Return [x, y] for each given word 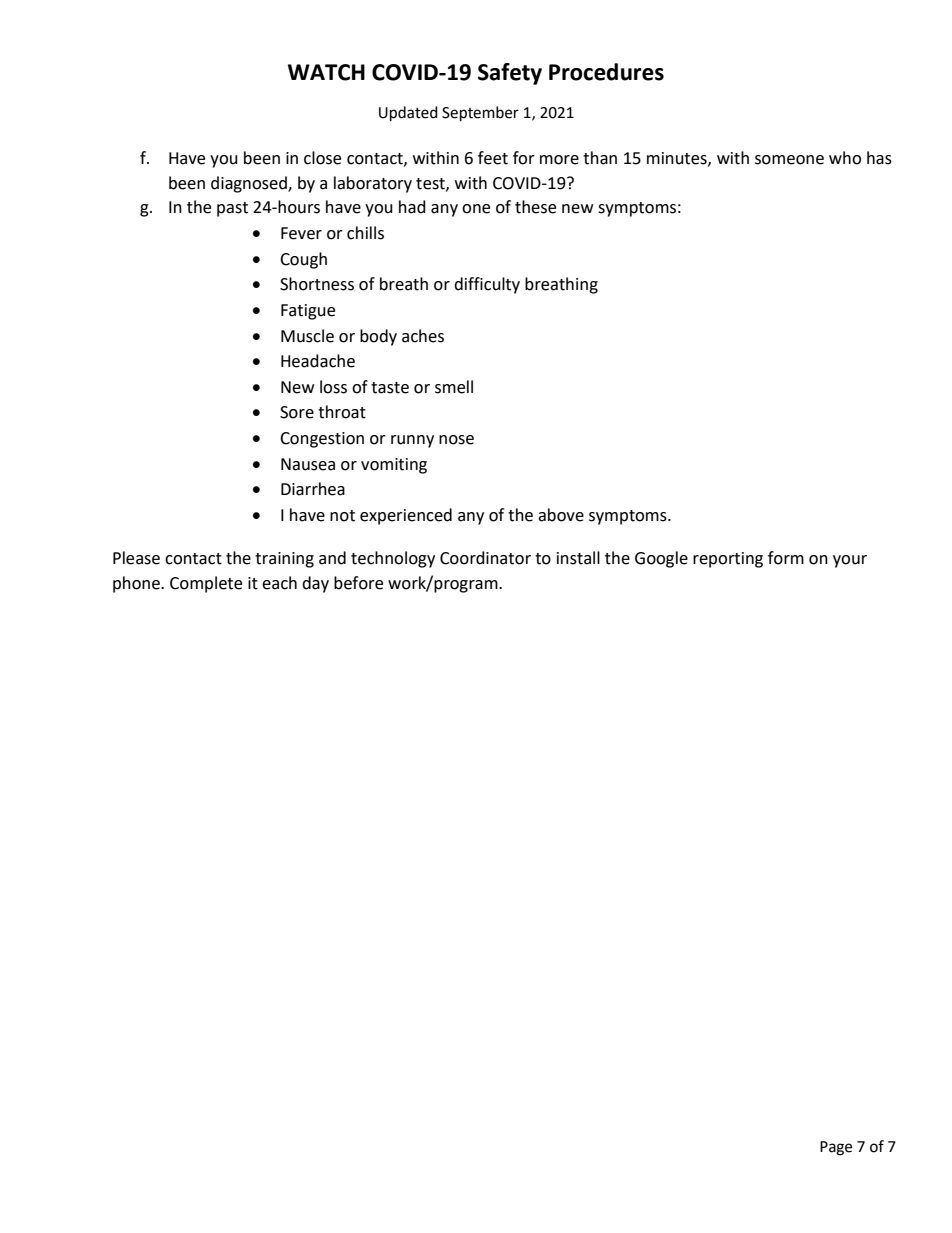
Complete [206, 584]
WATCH [326, 72]
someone [789, 160]
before [358, 583]
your [850, 561]
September [480, 114]
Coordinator [485, 558]
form [786, 558]
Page [836, 1148]
